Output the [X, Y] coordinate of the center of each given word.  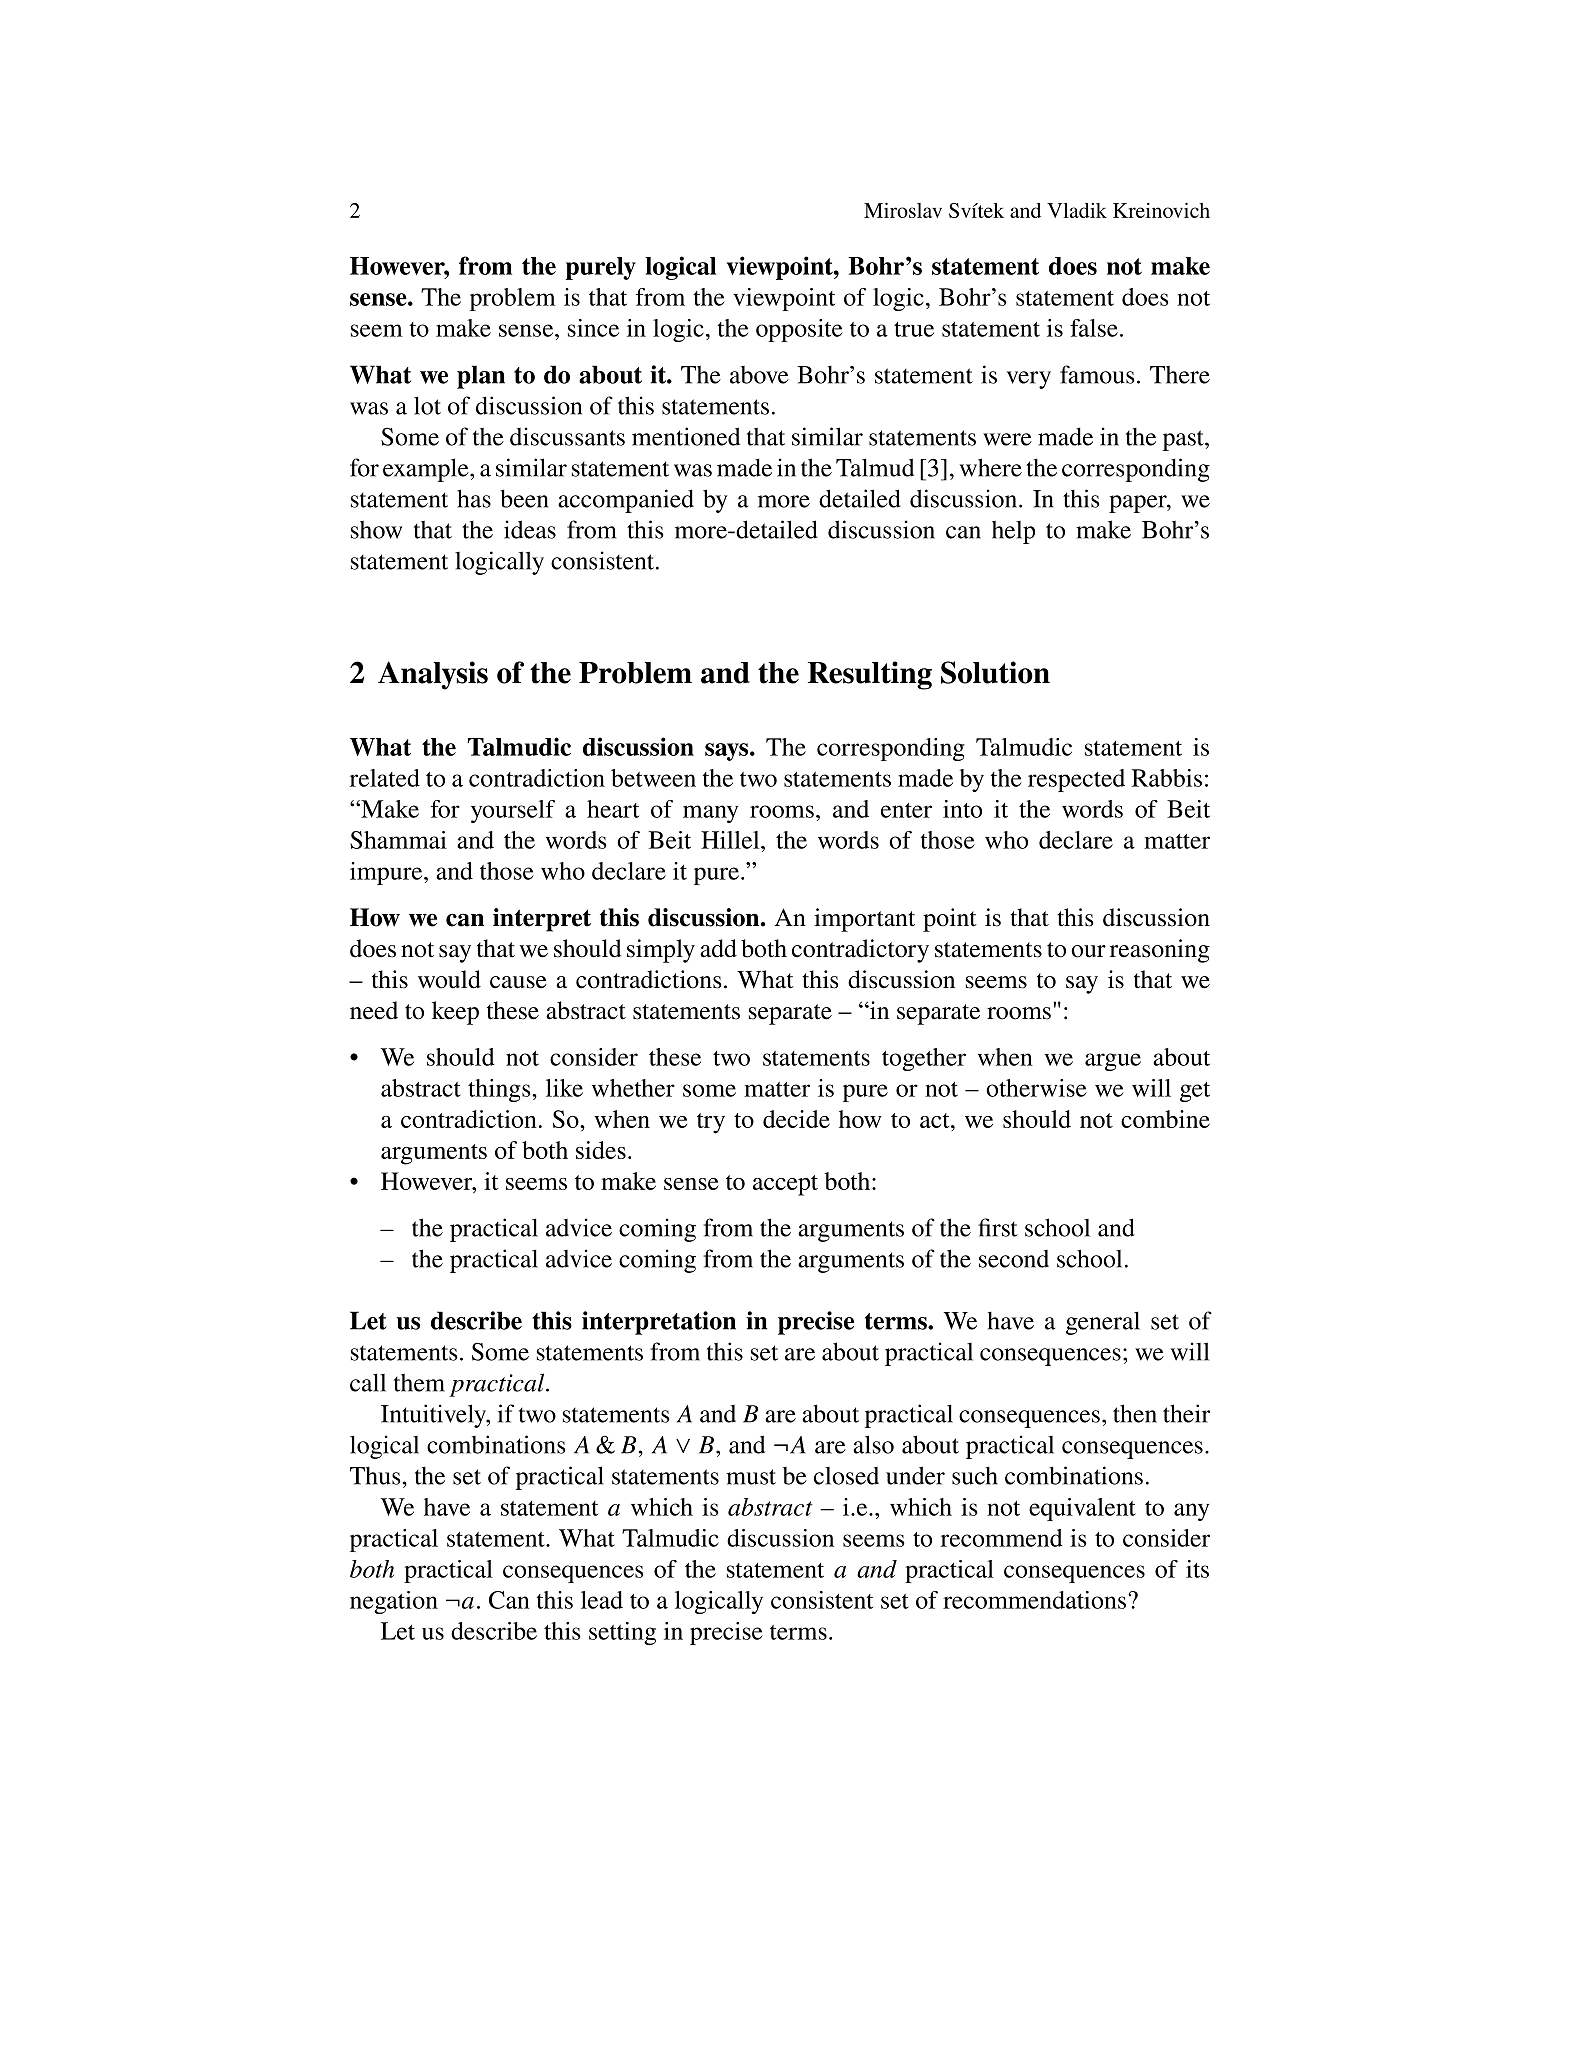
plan [481, 377]
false [1094, 328]
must [751, 1477]
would [449, 979]
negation [394, 1602]
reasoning [1160, 951]
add [718, 948]
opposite [799, 330]
